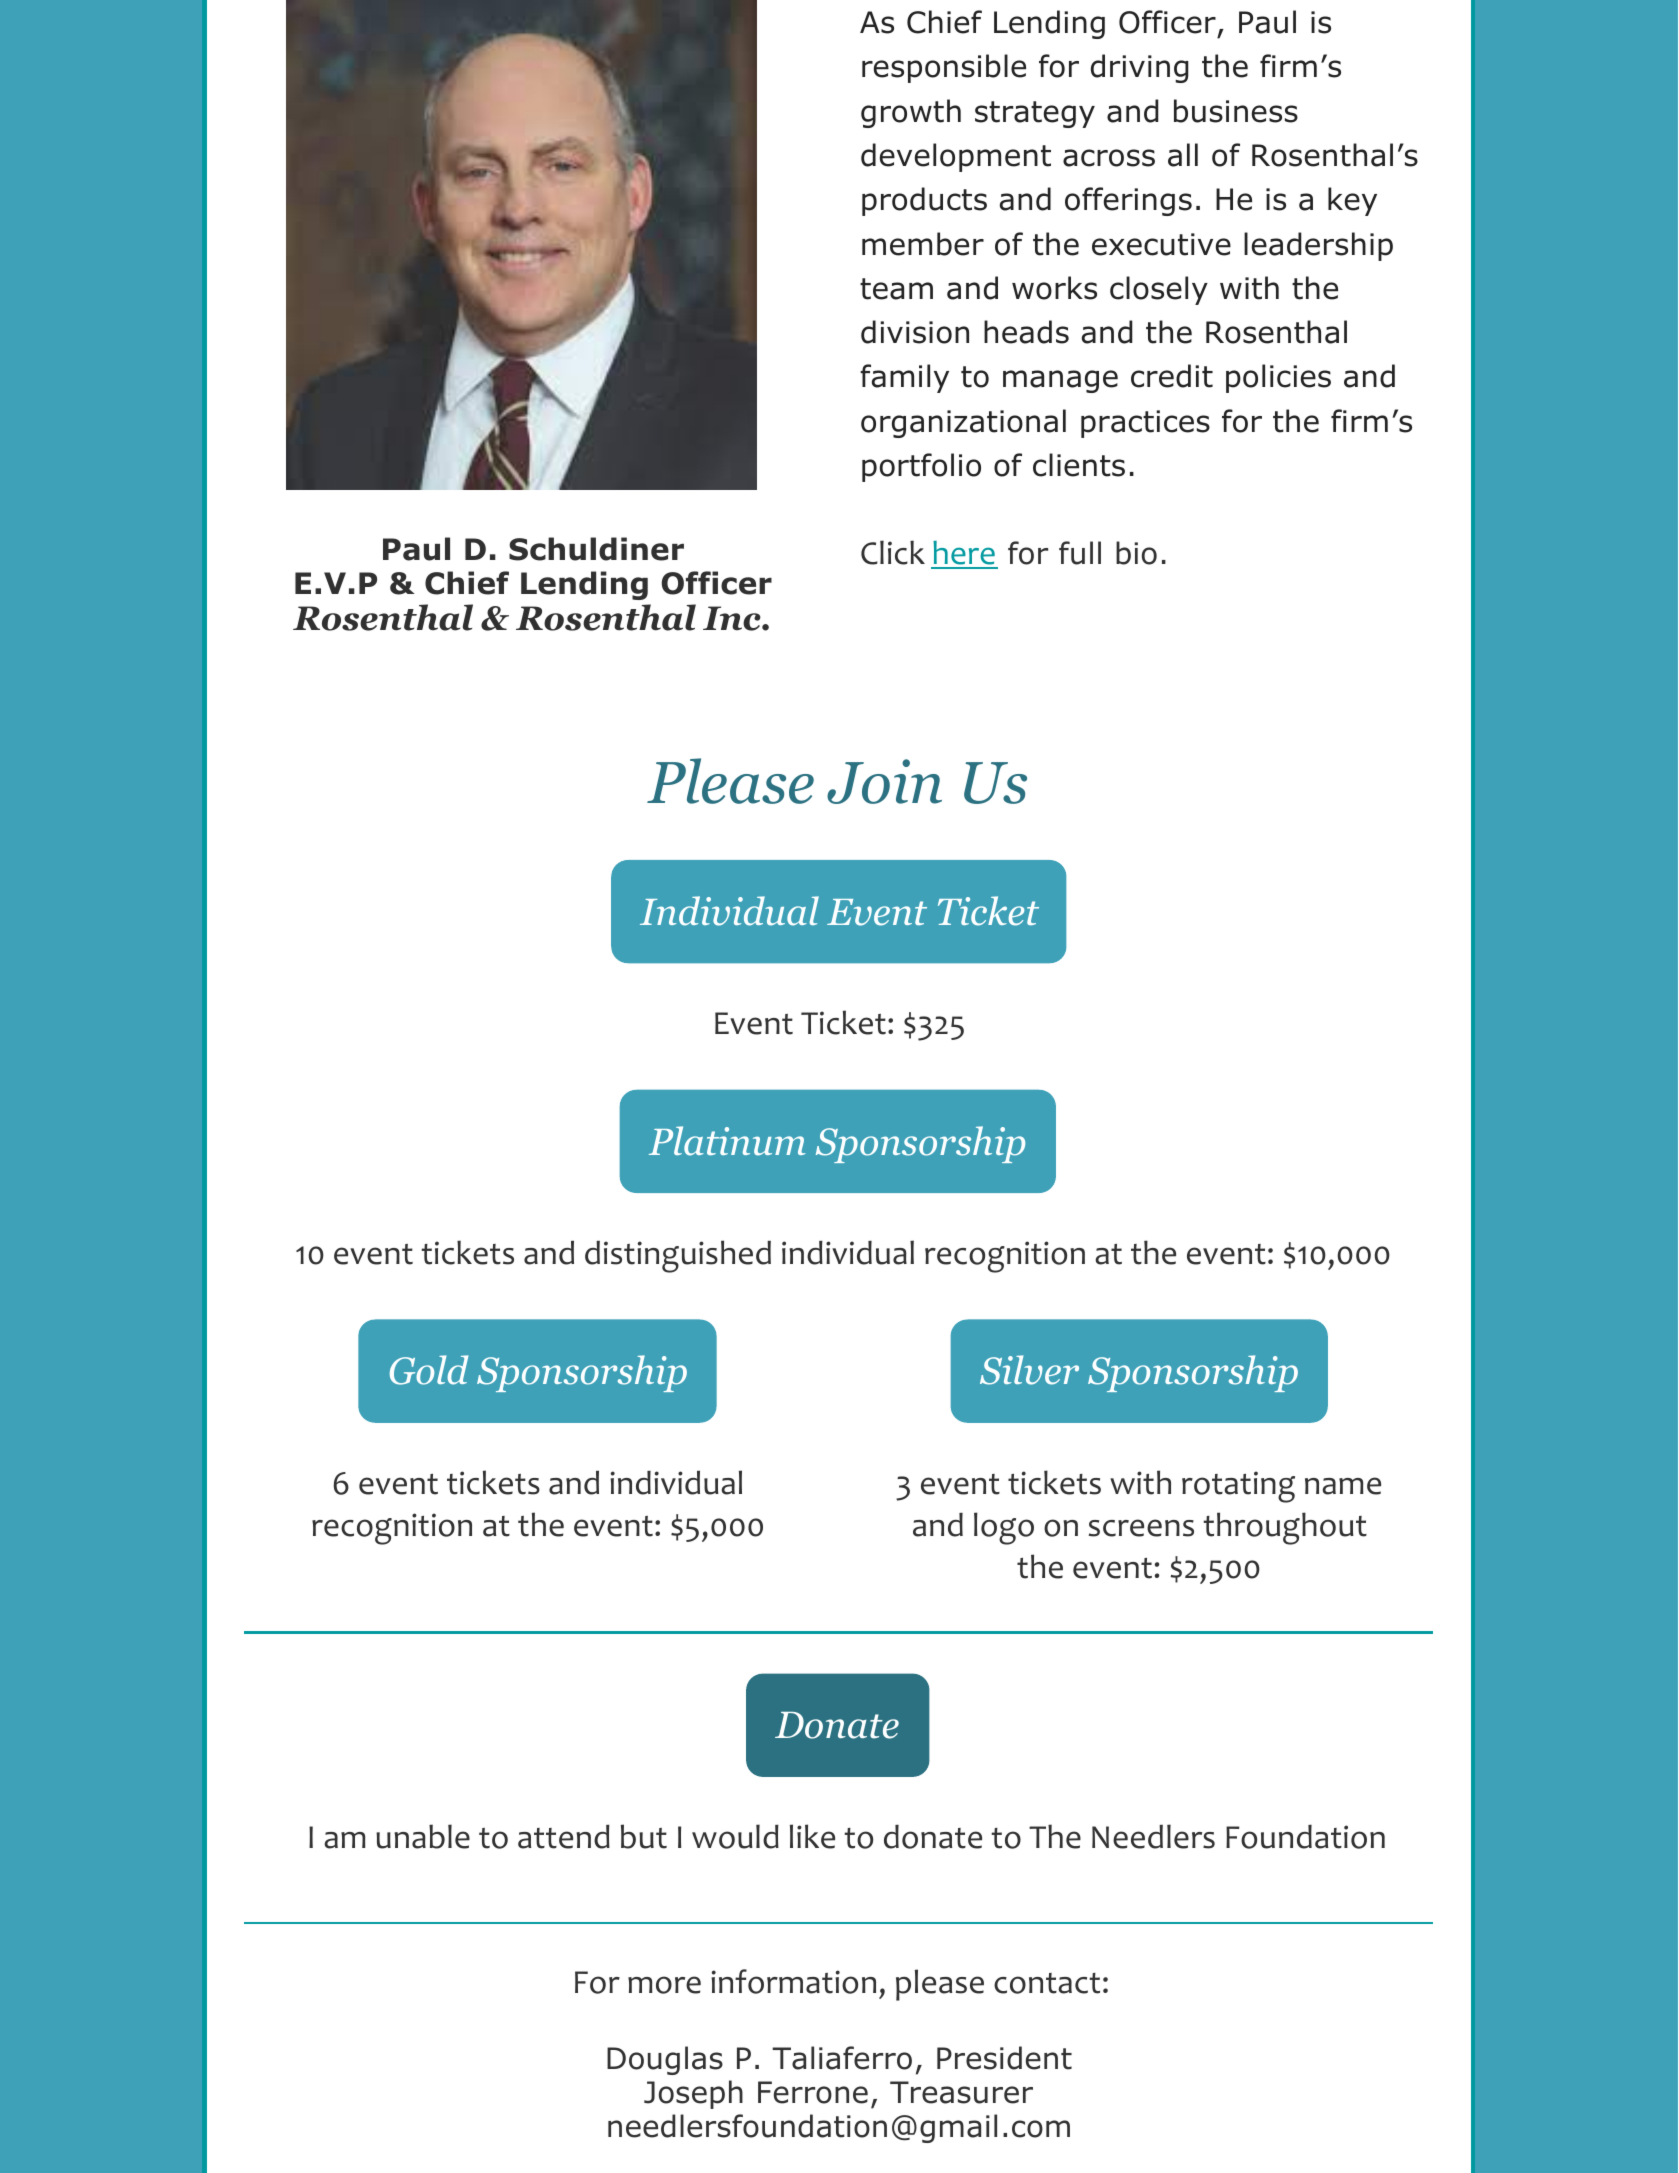 The width and height of the document is (1679, 2173). What do you see at coordinates (1047, 1983) in the document?
I see `contact` at bounding box center [1047, 1983].
